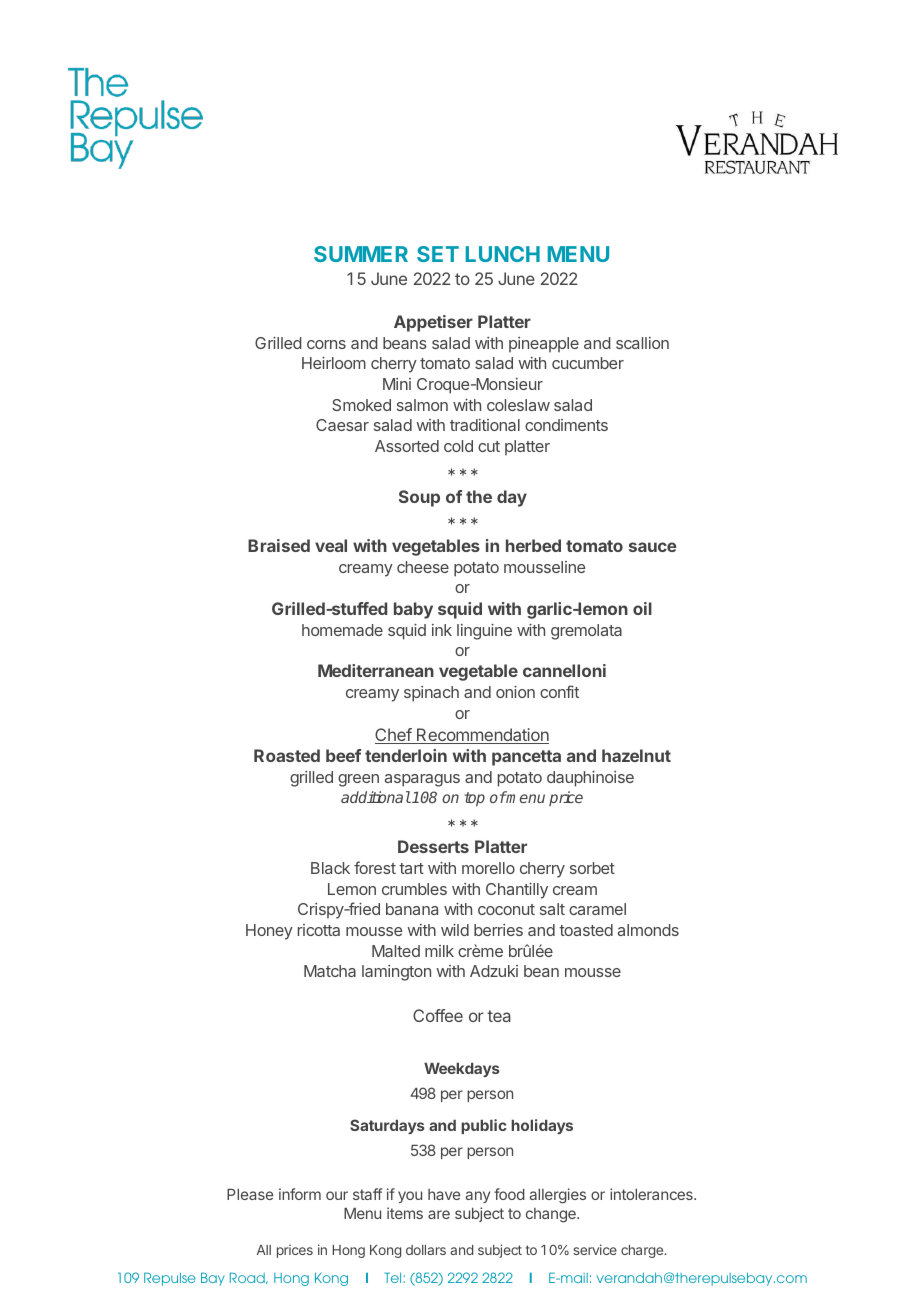  Describe the element at coordinates (442, 630) in the image. I see `ink` at that location.
